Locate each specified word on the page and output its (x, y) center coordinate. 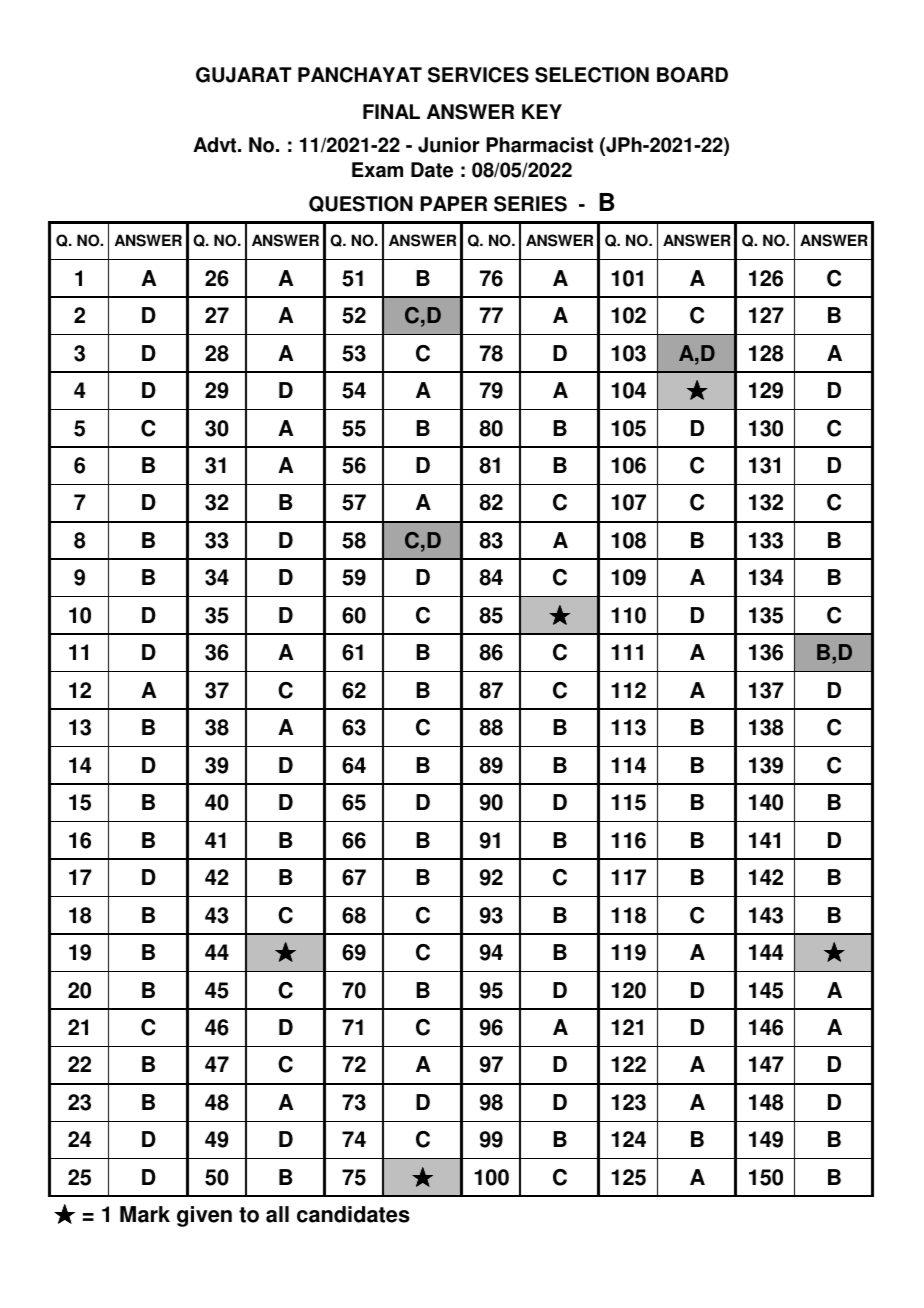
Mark (145, 1214)
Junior (449, 145)
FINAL (391, 111)
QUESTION (361, 204)
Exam (377, 170)
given (204, 1216)
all (277, 1214)
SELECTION (592, 75)
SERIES (530, 204)
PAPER (453, 203)
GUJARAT (244, 75)
